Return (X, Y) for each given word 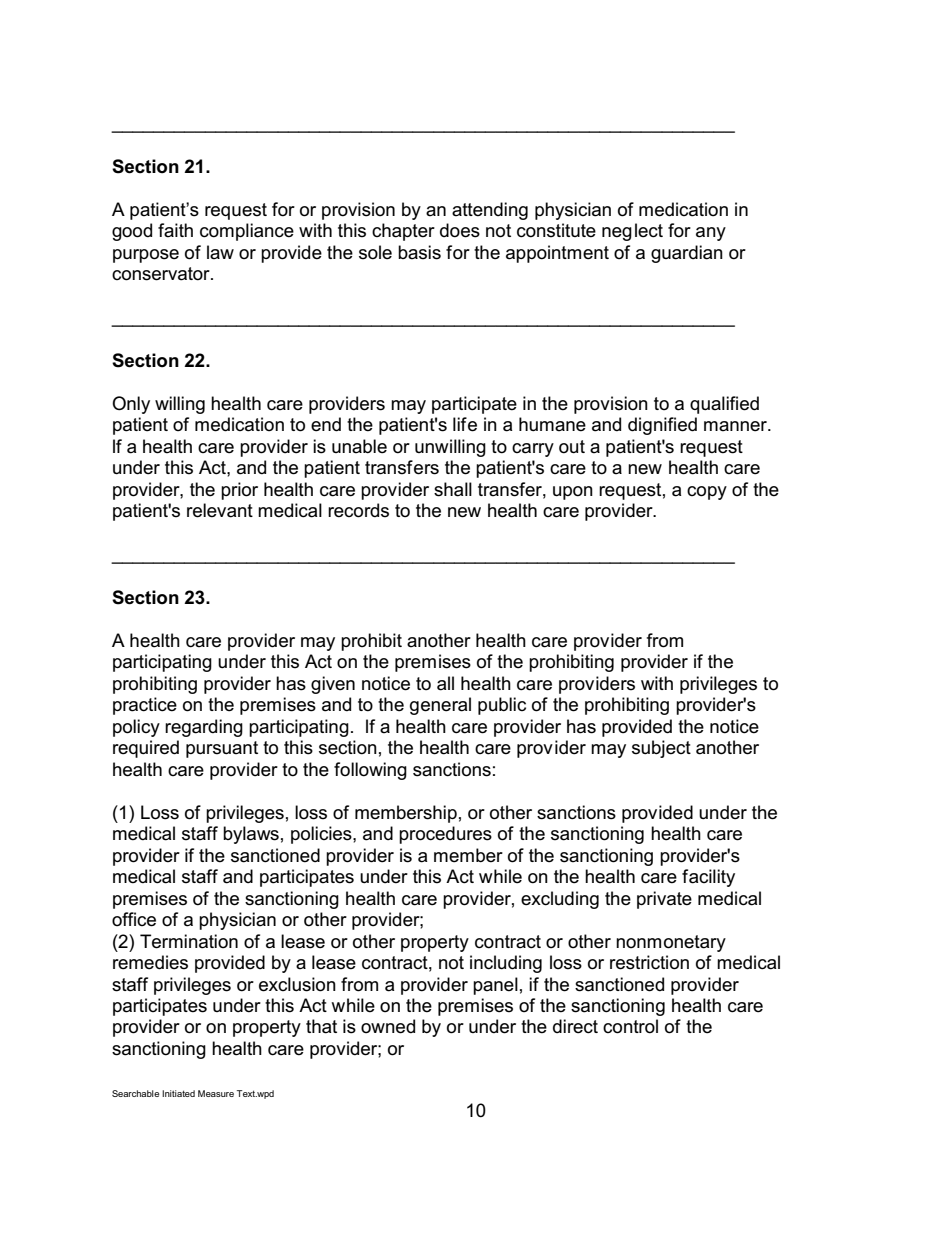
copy (707, 493)
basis (419, 252)
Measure (216, 1093)
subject (661, 749)
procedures (445, 835)
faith (175, 230)
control (630, 1026)
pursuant (222, 749)
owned (388, 1026)
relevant (220, 510)
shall (453, 489)
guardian (687, 254)
